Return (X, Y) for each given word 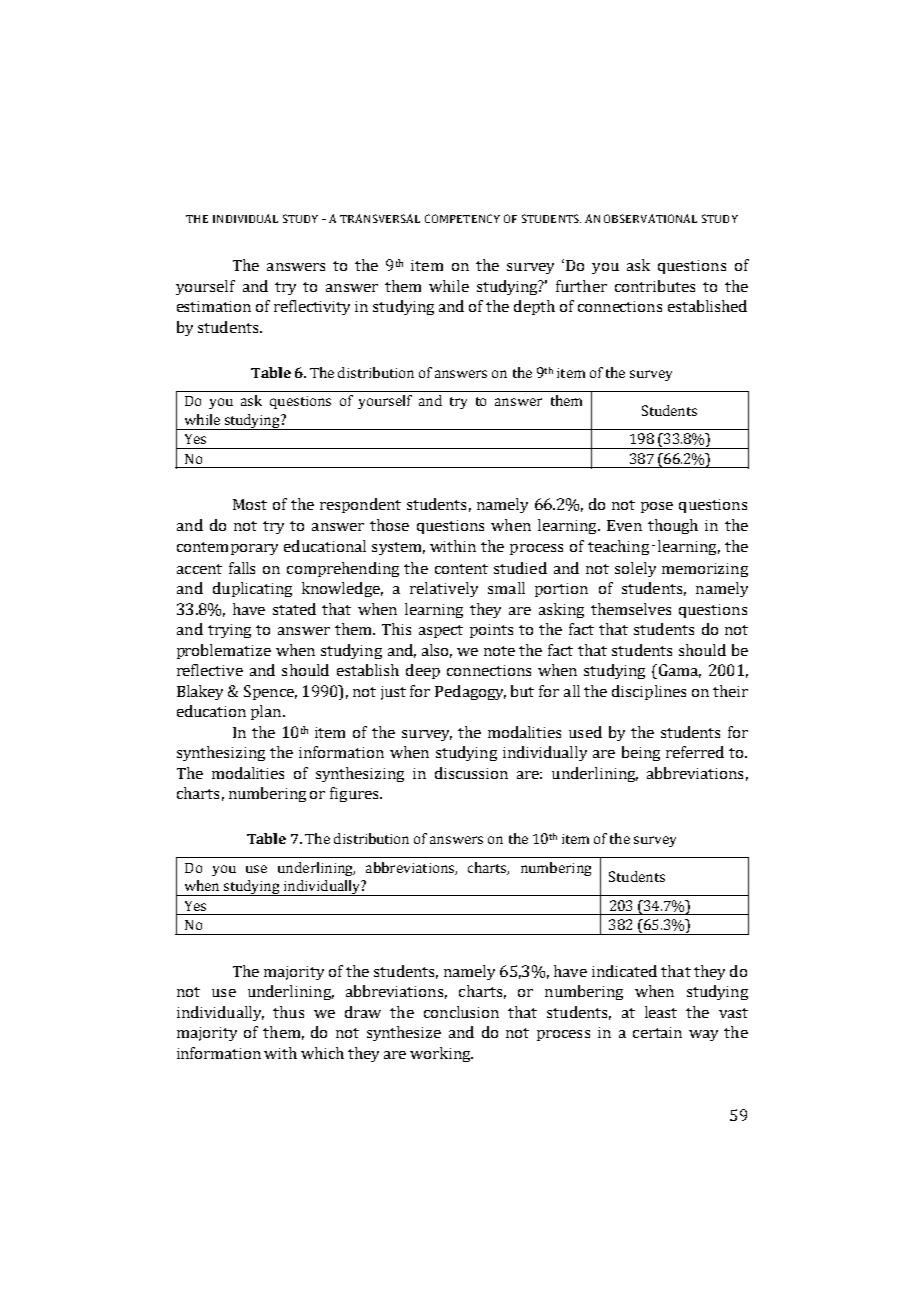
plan (267, 712)
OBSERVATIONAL (650, 218)
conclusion (461, 1012)
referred (695, 752)
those (389, 525)
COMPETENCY (462, 218)
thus (288, 1012)
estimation (214, 306)
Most (250, 504)
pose (657, 507)
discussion (471, 773)
